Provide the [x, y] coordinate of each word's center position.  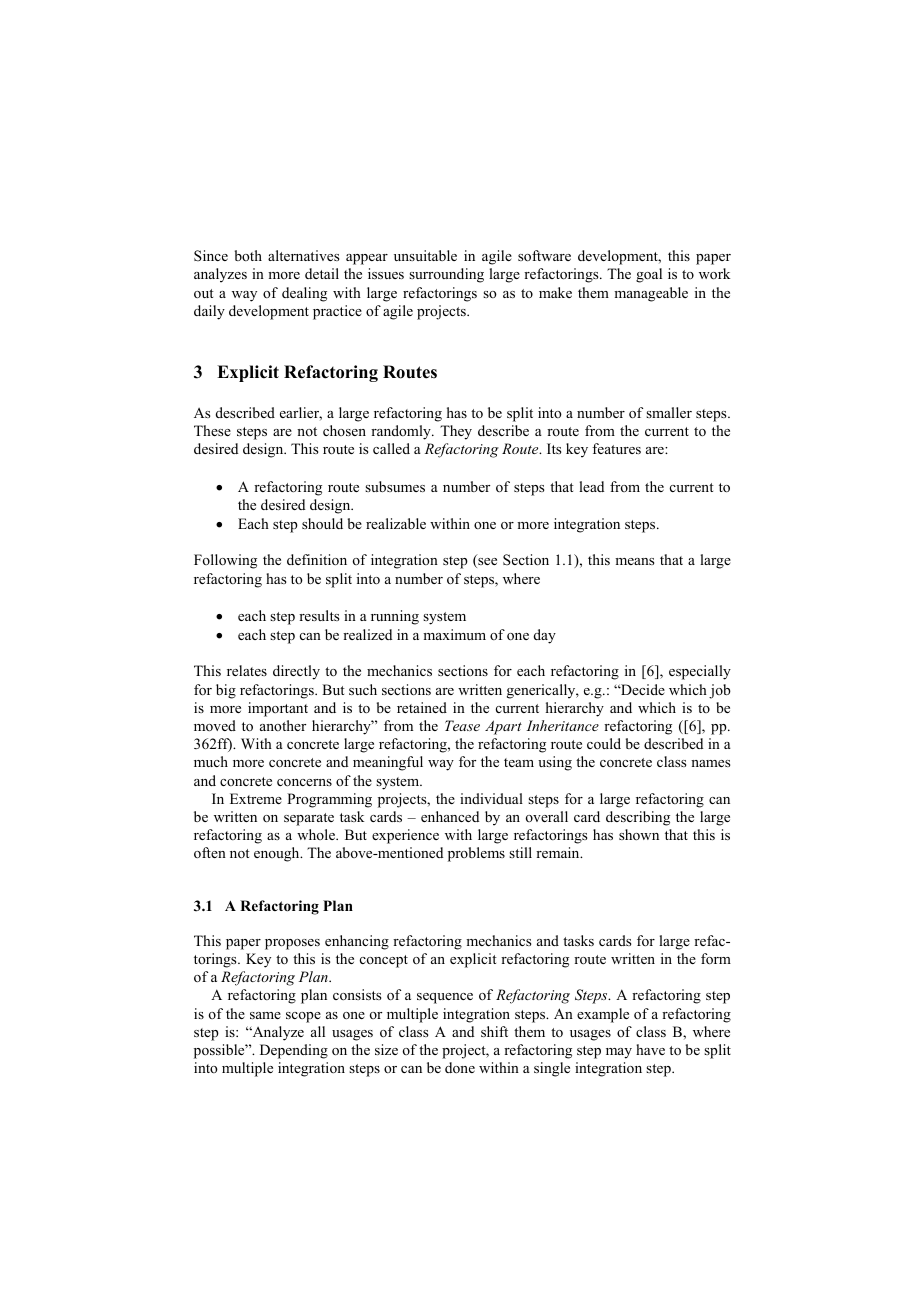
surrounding [446, 275]
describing [638, 818]
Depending [294, 1051]
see [486, 563]
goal [649, 275]
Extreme [256, 798]
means [634, 561]
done [460, 1067]
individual [491, 798]
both [248, 255]
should [322, 524]
